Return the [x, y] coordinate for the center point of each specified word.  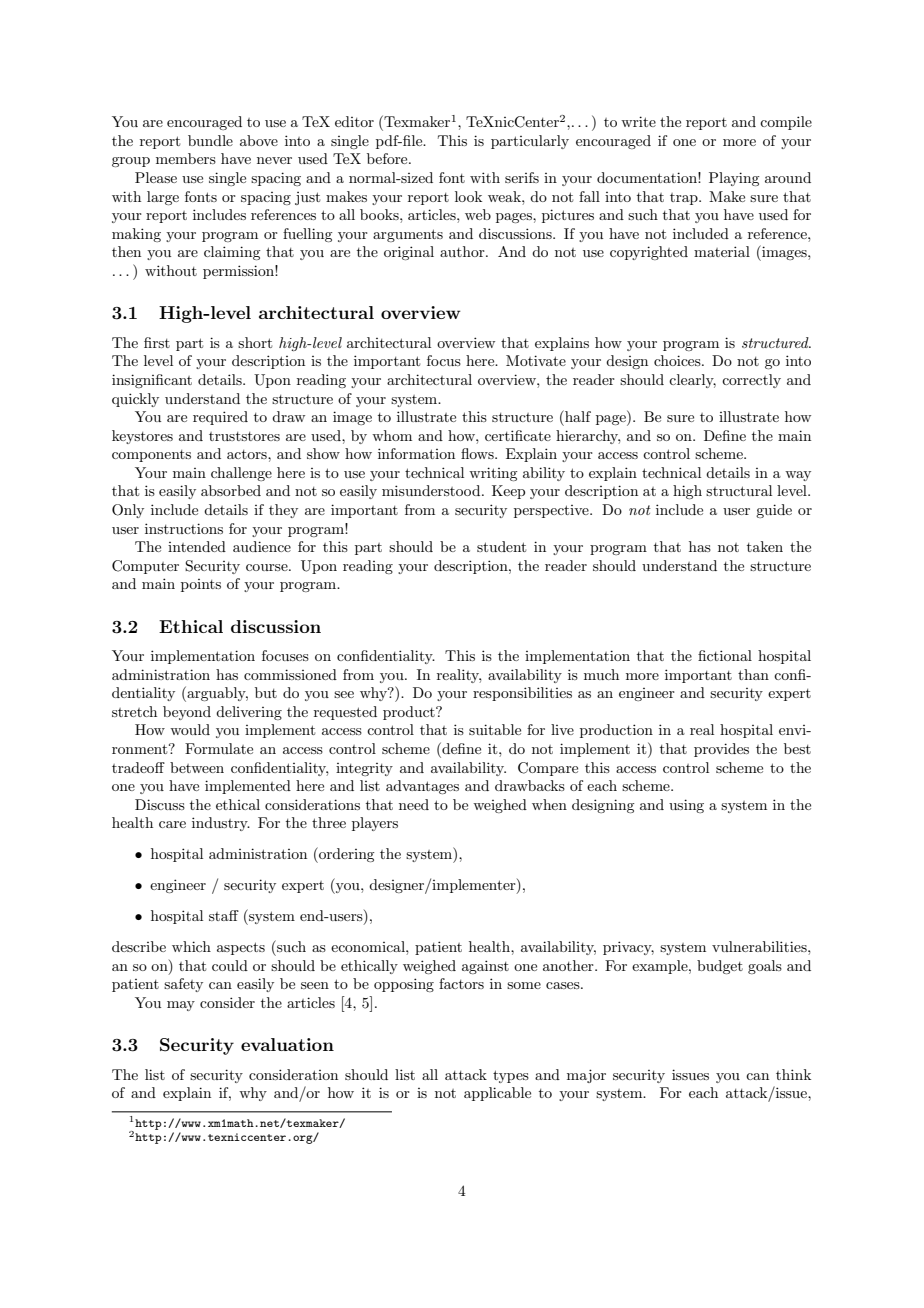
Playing [734, 179]
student [501, 546]
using [686, 806]
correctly [751, 381]
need [414, 804]
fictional [725, 655]
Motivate [536, 360]
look [468, 196]
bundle [210, 140]
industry [221, 824]
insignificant [152, 381]
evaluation [287, 1044]
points [201, 585]
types [511, 1076]
